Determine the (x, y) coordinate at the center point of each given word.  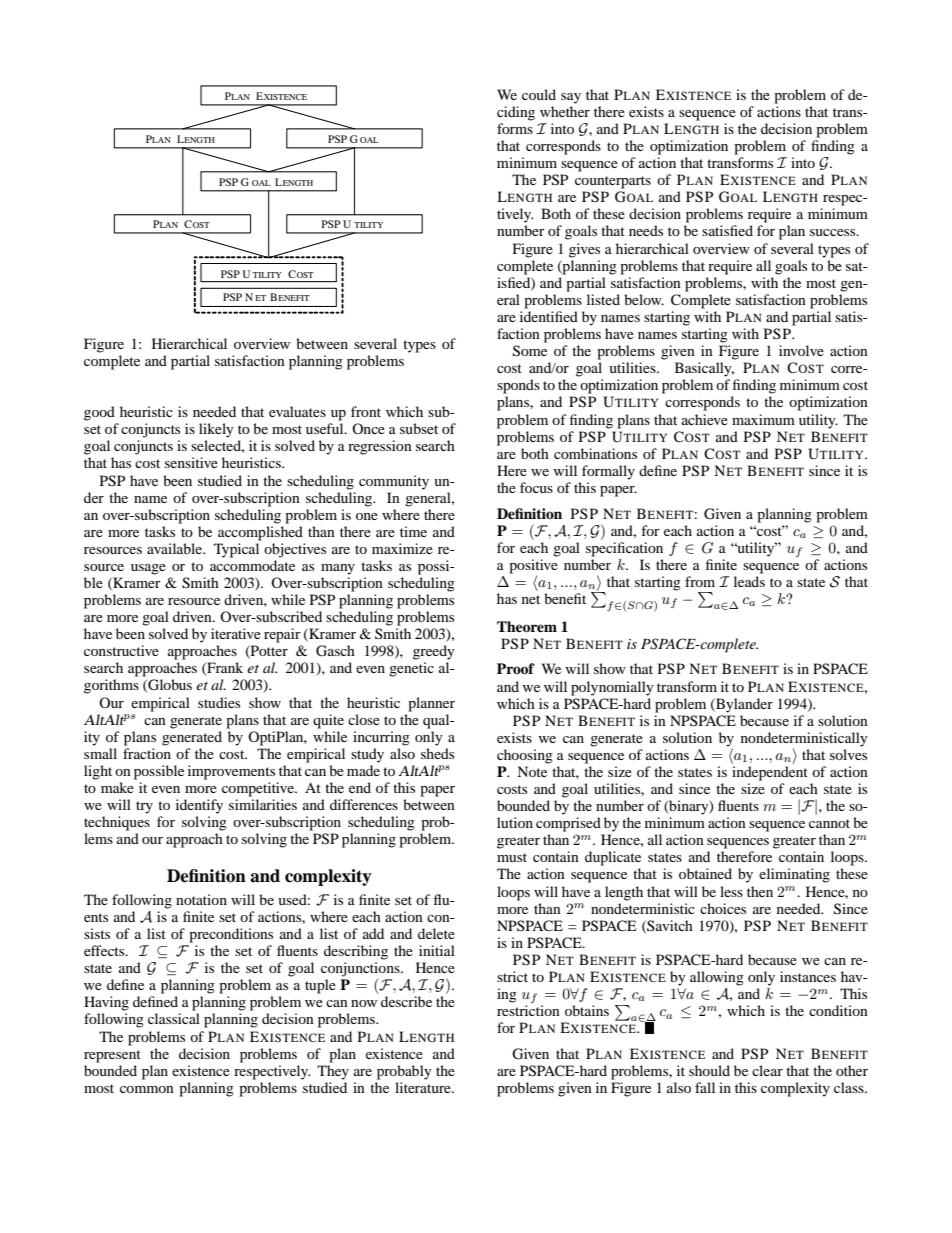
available (176, 548)
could (539, 94)
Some (530, 351)
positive (533, 567)
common (147, 1089)
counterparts (613, 182)
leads (749, 581)
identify (199, 806)
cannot (829, 823)
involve (801, 350)
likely (216, 430)
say (571, 98)
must (512, 857)
